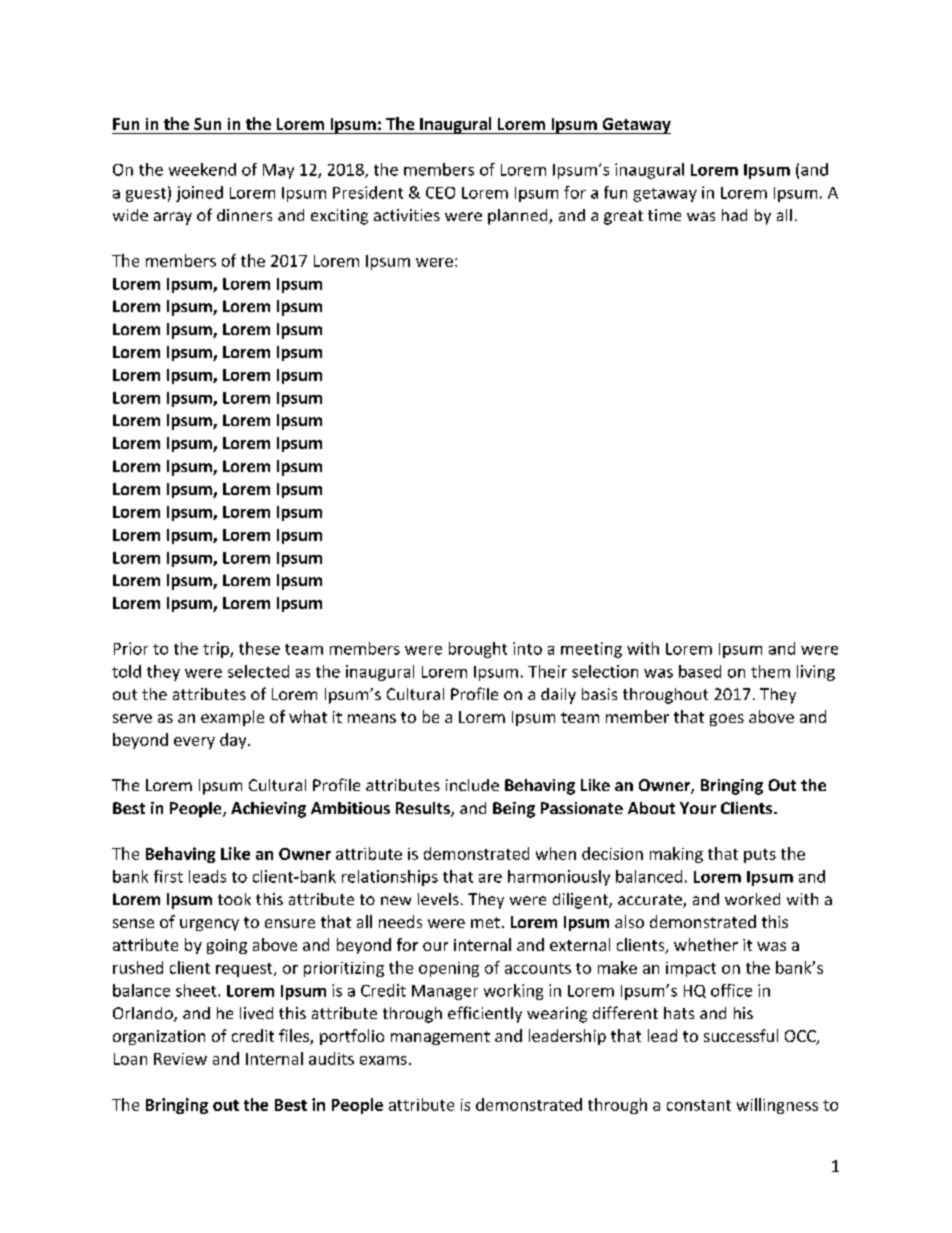  What do you see at coordinates (440, 193) in the screenshot?
I see `CEO` at bounding box center [440, 193].
